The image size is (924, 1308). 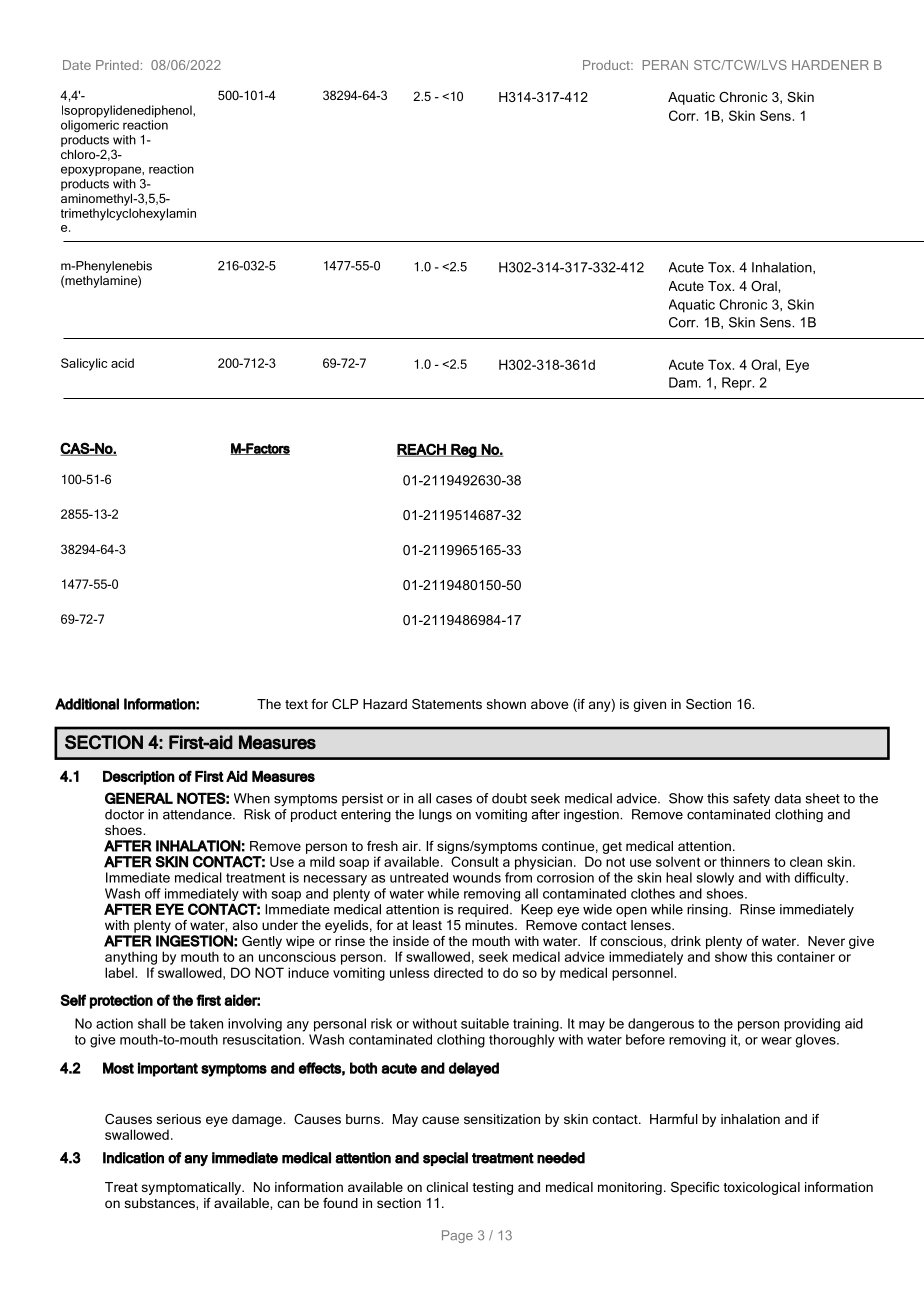 What do you see at coordinates (117, 65) in the page?
I see `Printed` at bounding box center [117, 65].
